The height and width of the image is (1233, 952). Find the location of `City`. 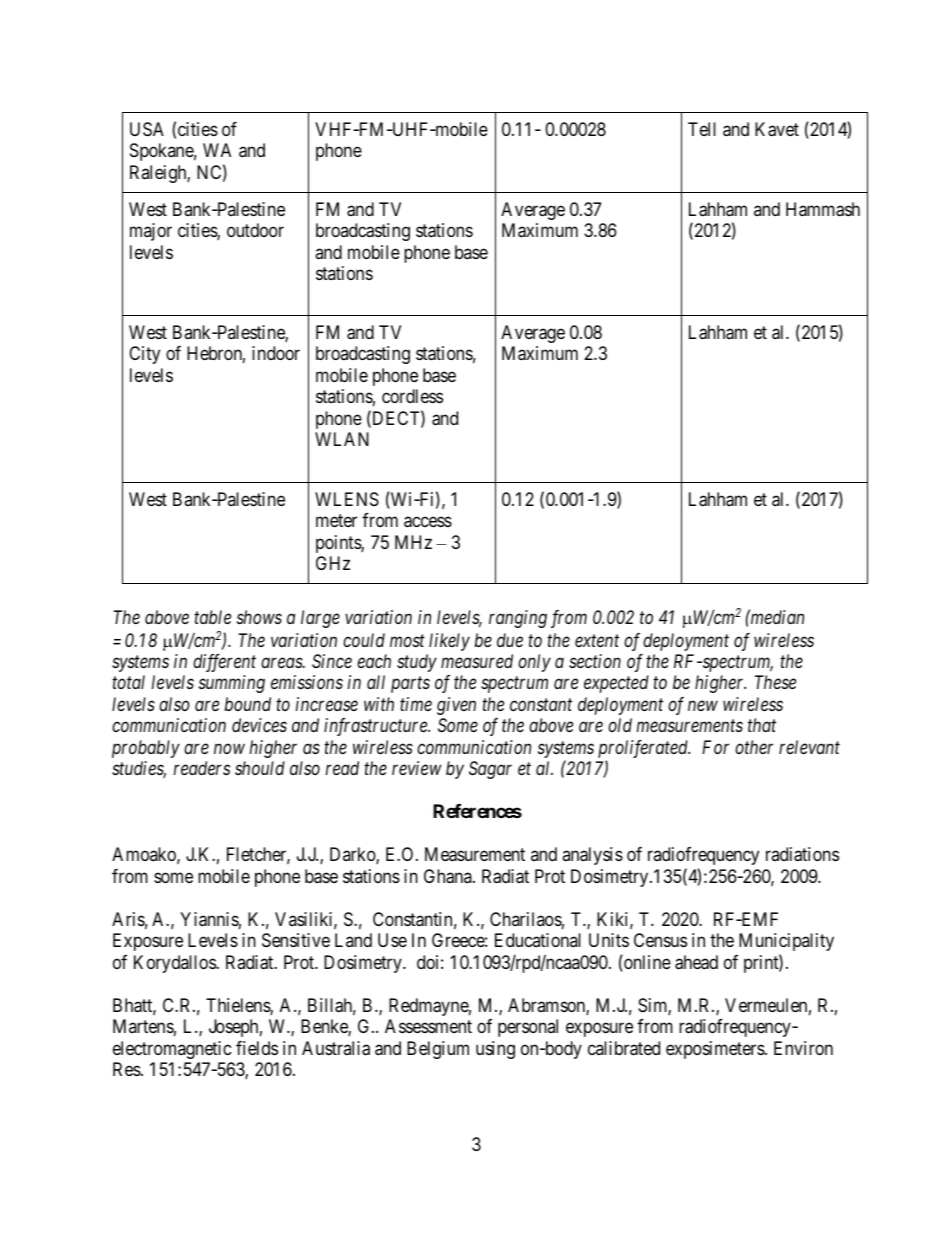

City is located at coordinates (144, 355).
